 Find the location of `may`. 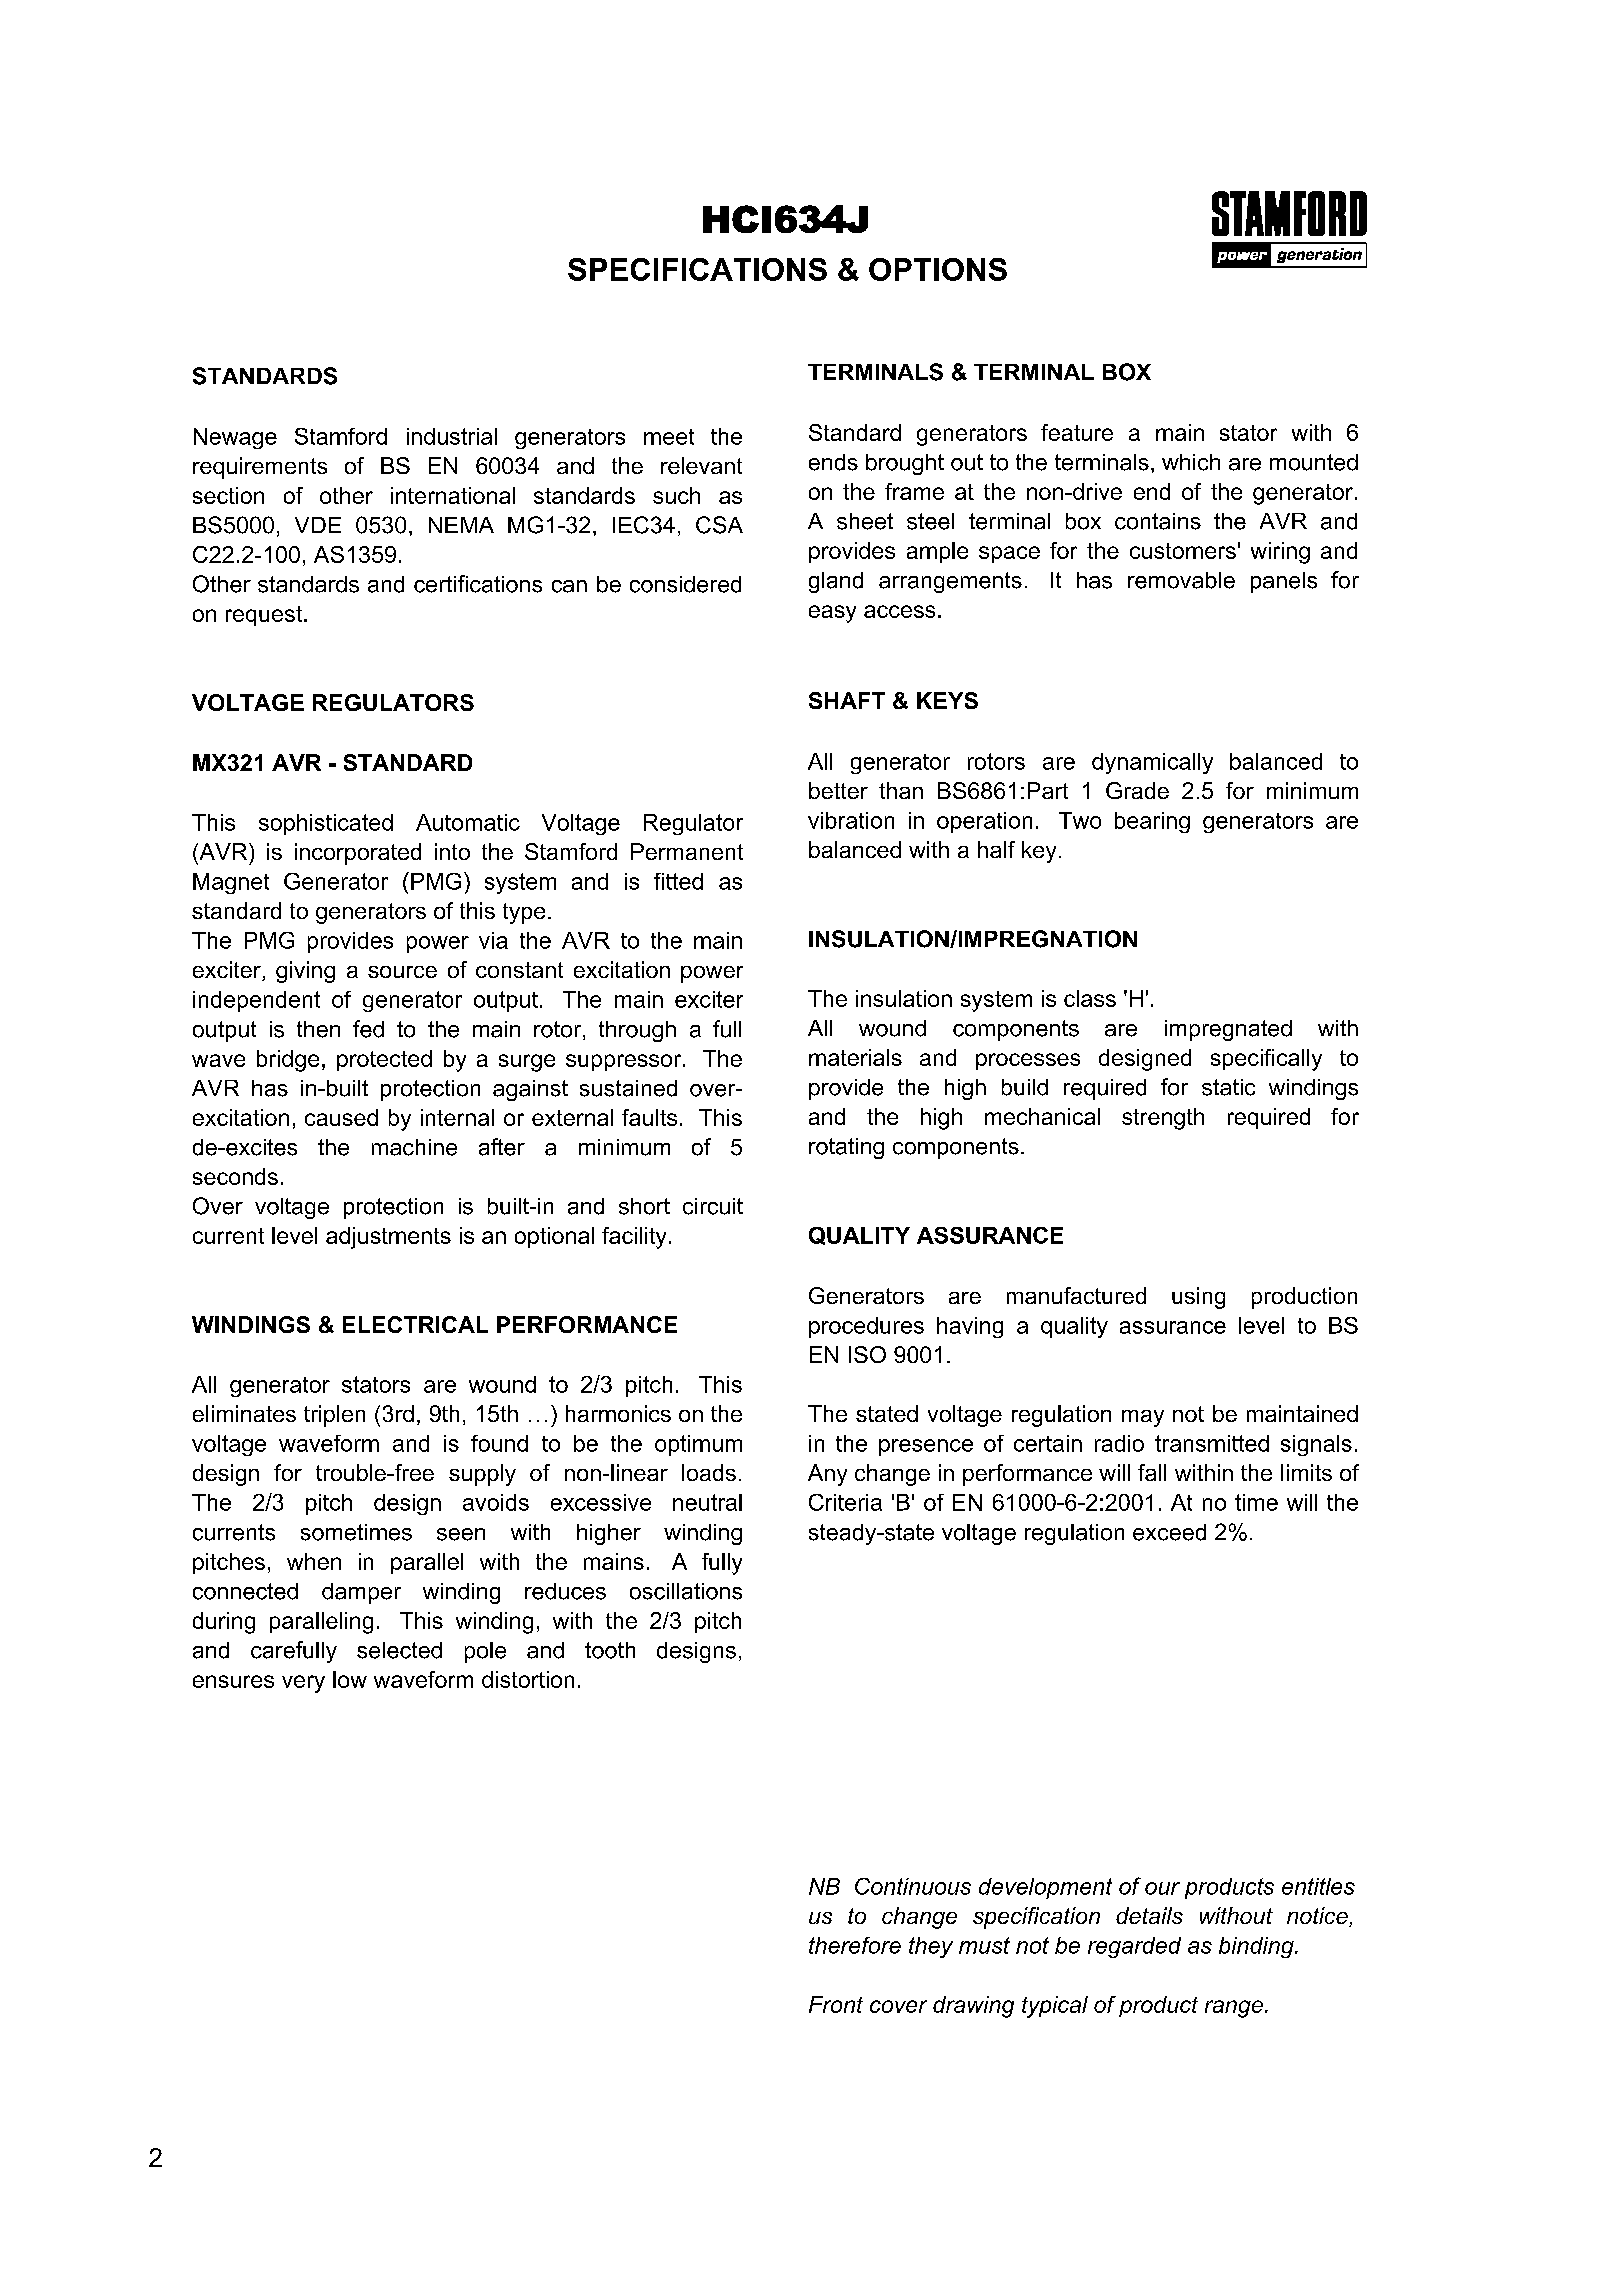

may is located at coordinates (1143, 1418).
